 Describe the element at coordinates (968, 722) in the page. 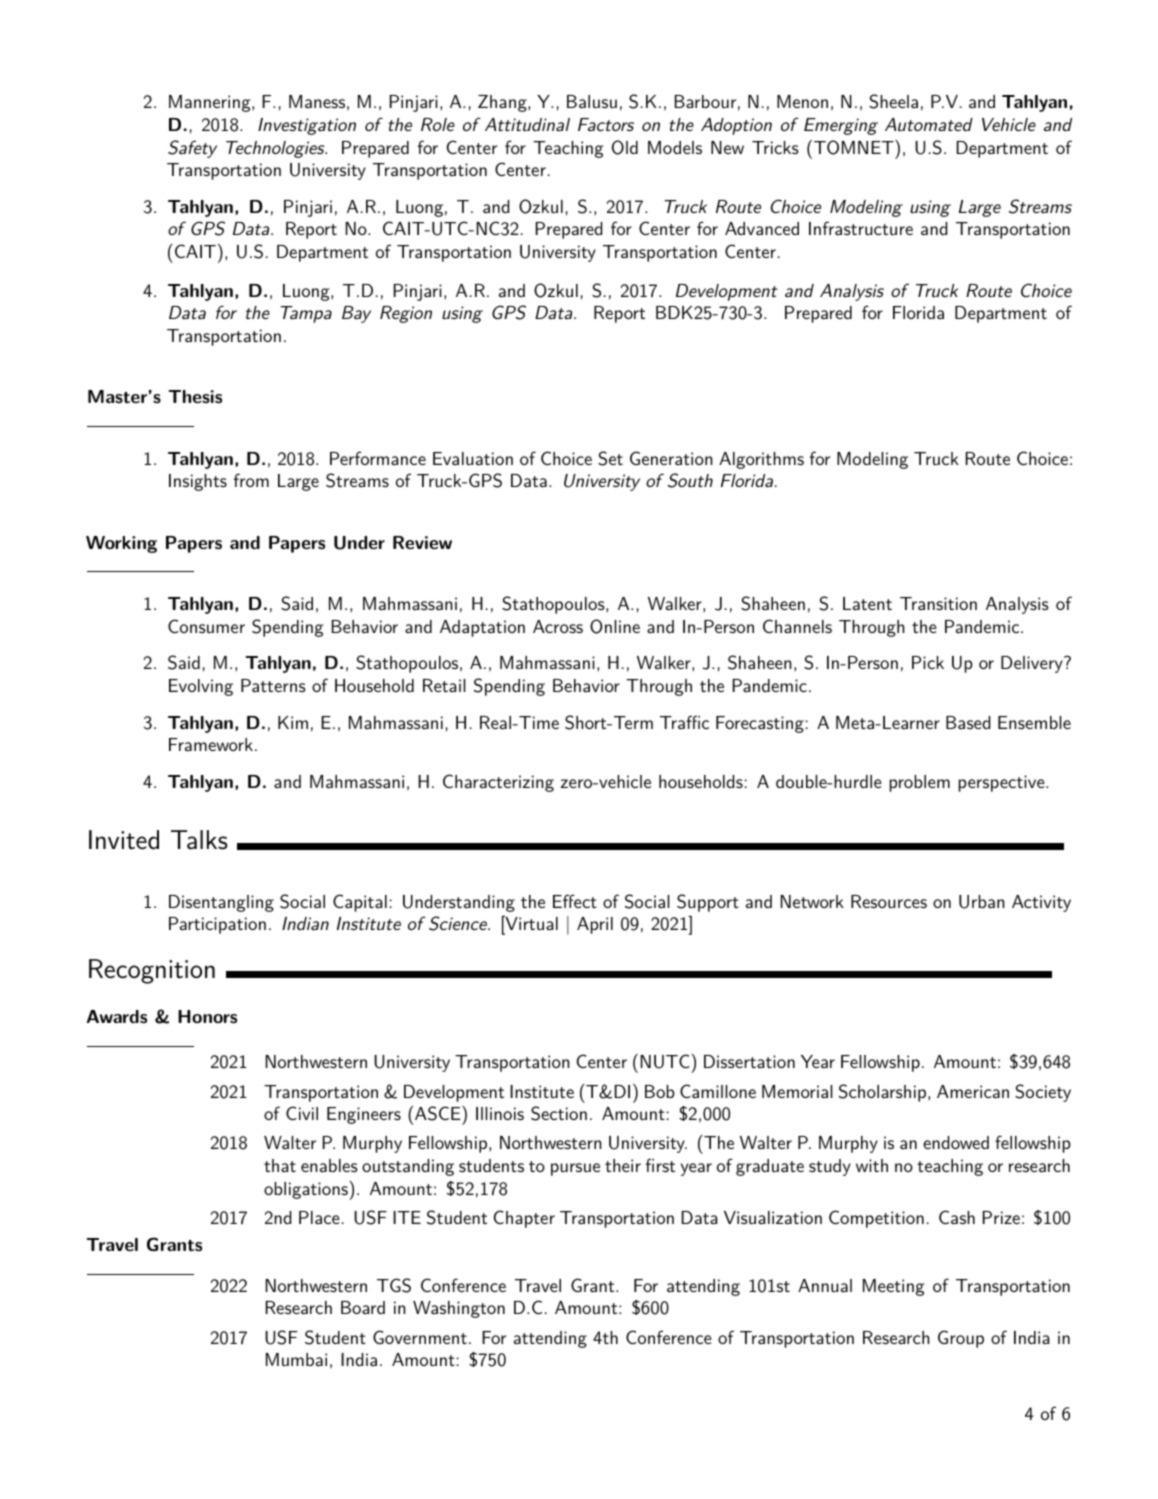

I see `Based` at that location.
